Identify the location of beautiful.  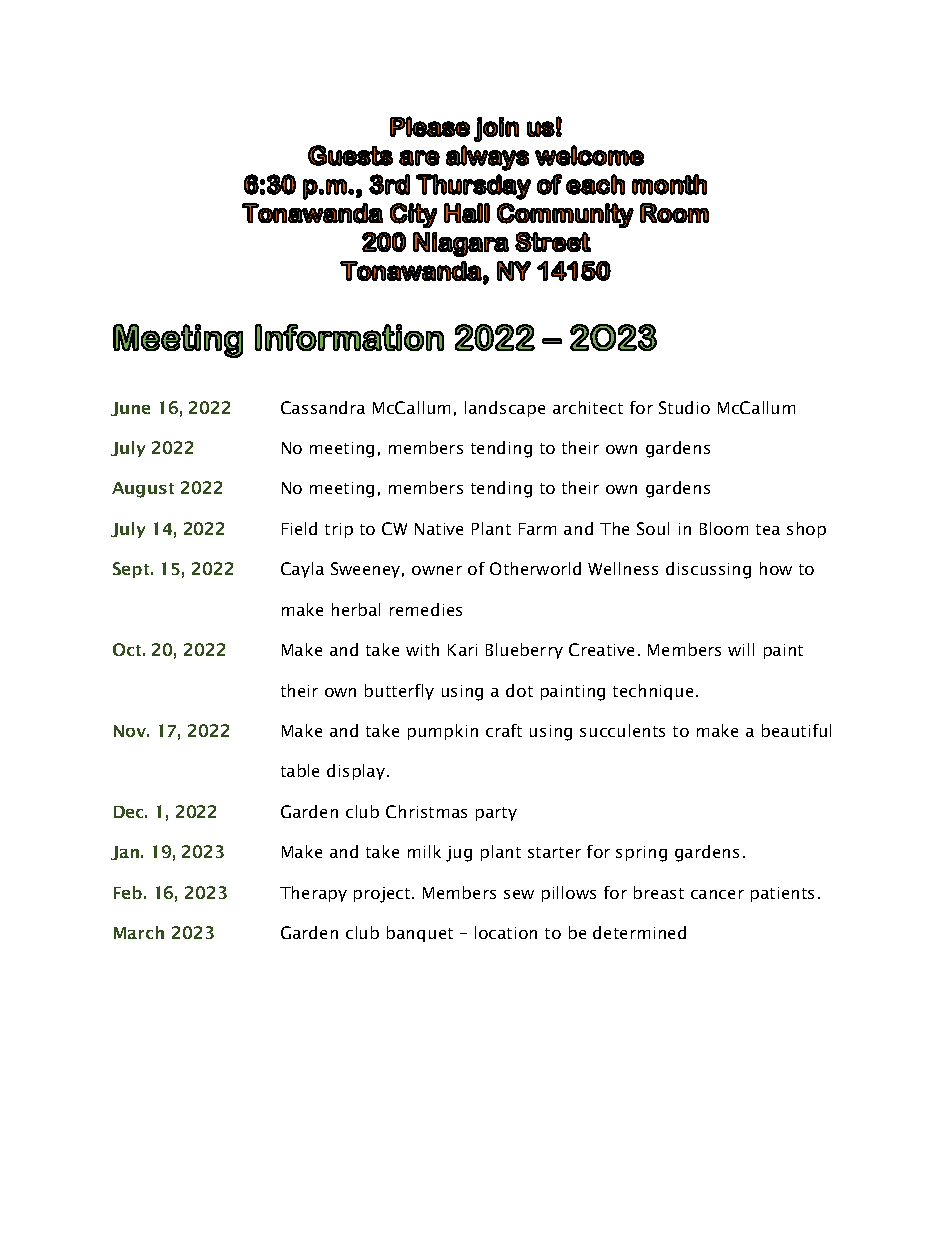
(796, 730).
